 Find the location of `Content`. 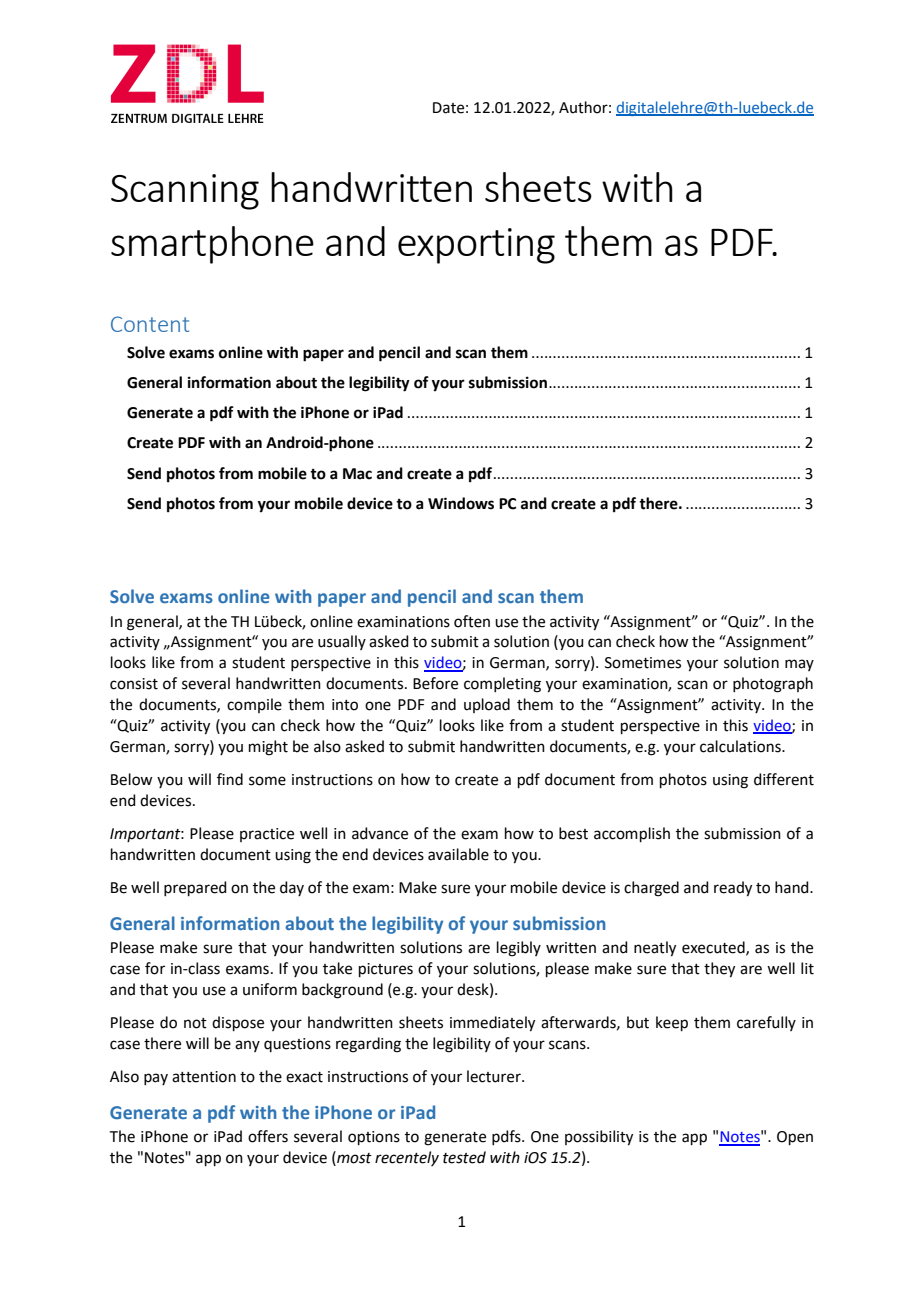

Content is located at coordinates (150, 324).
